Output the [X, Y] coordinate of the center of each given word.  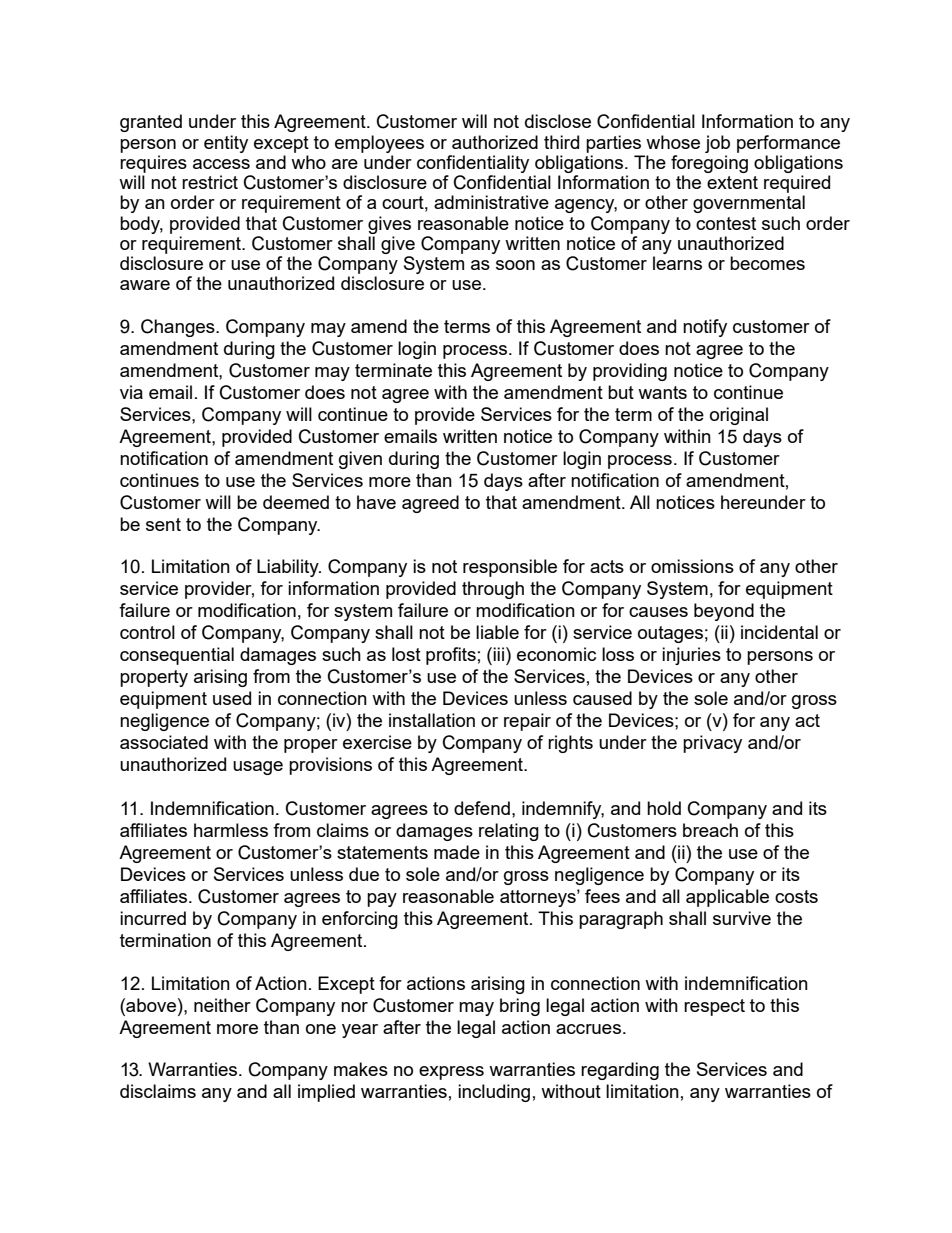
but [621, 392]
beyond [724, 612]
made [457, 852]
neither [222, 1005]
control [147, 632]
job [717, 144]
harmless [231, 830]
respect [714, 1007]
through [493, 590]
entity [226, 144]
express [451, 1073]
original [739, 416]
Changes [179, 328]
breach [710, 830]
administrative [491, 202]
